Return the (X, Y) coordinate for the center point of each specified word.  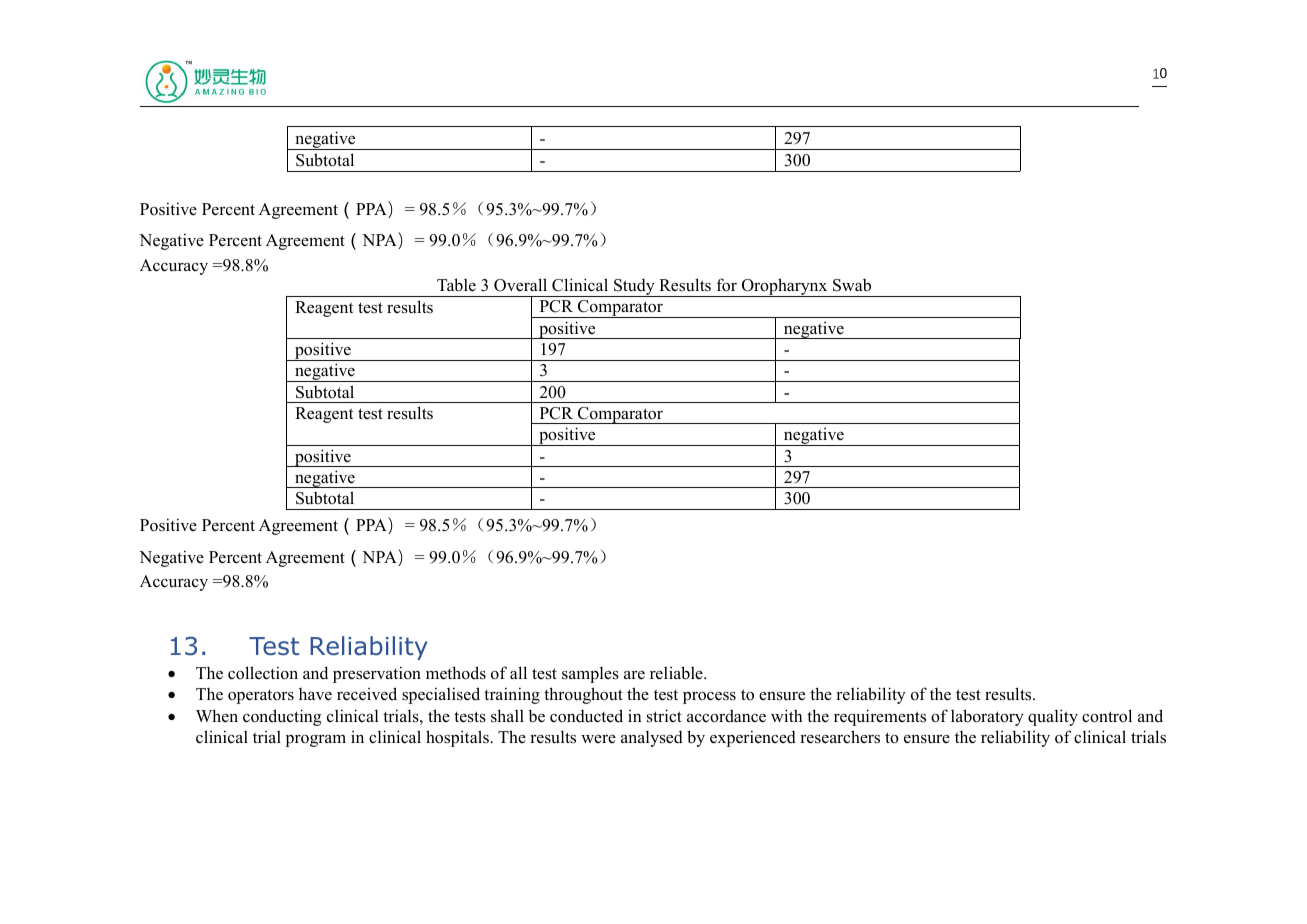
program (316, 741)
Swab (852, 285)
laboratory (987, 717)
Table (456, 285)
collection (263, 673)
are (634, 675)
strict (664, 716)
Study (634, 288)
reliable (677, 673)
